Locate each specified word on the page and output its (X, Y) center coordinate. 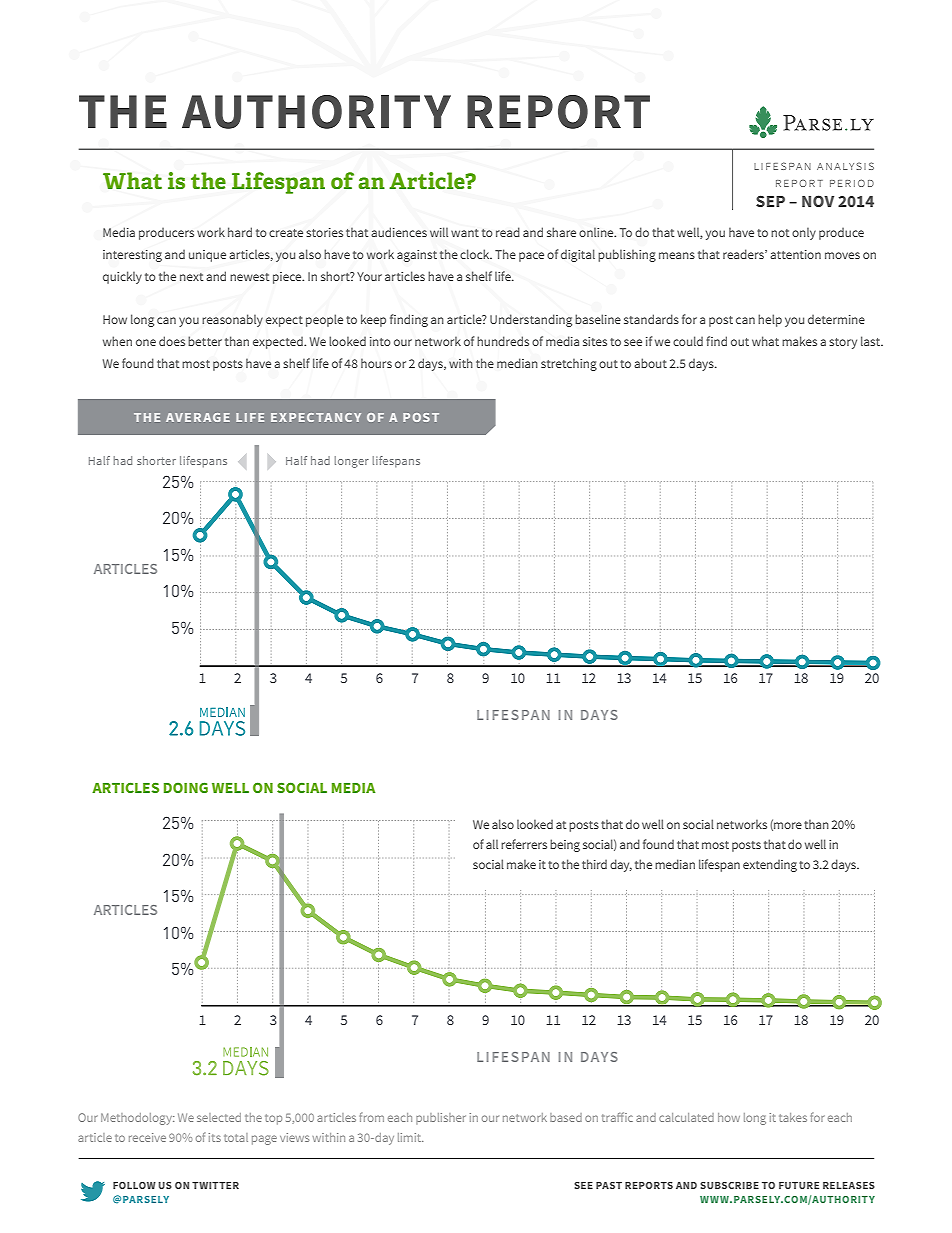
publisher (441, 1118)
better (205, 341)
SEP (770, 201)
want (465, 233)
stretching (569, 364)
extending (770, 866)
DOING (186, 787)
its (215, 1137)
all (492, 844)
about (650, 363)
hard (240, 232)
